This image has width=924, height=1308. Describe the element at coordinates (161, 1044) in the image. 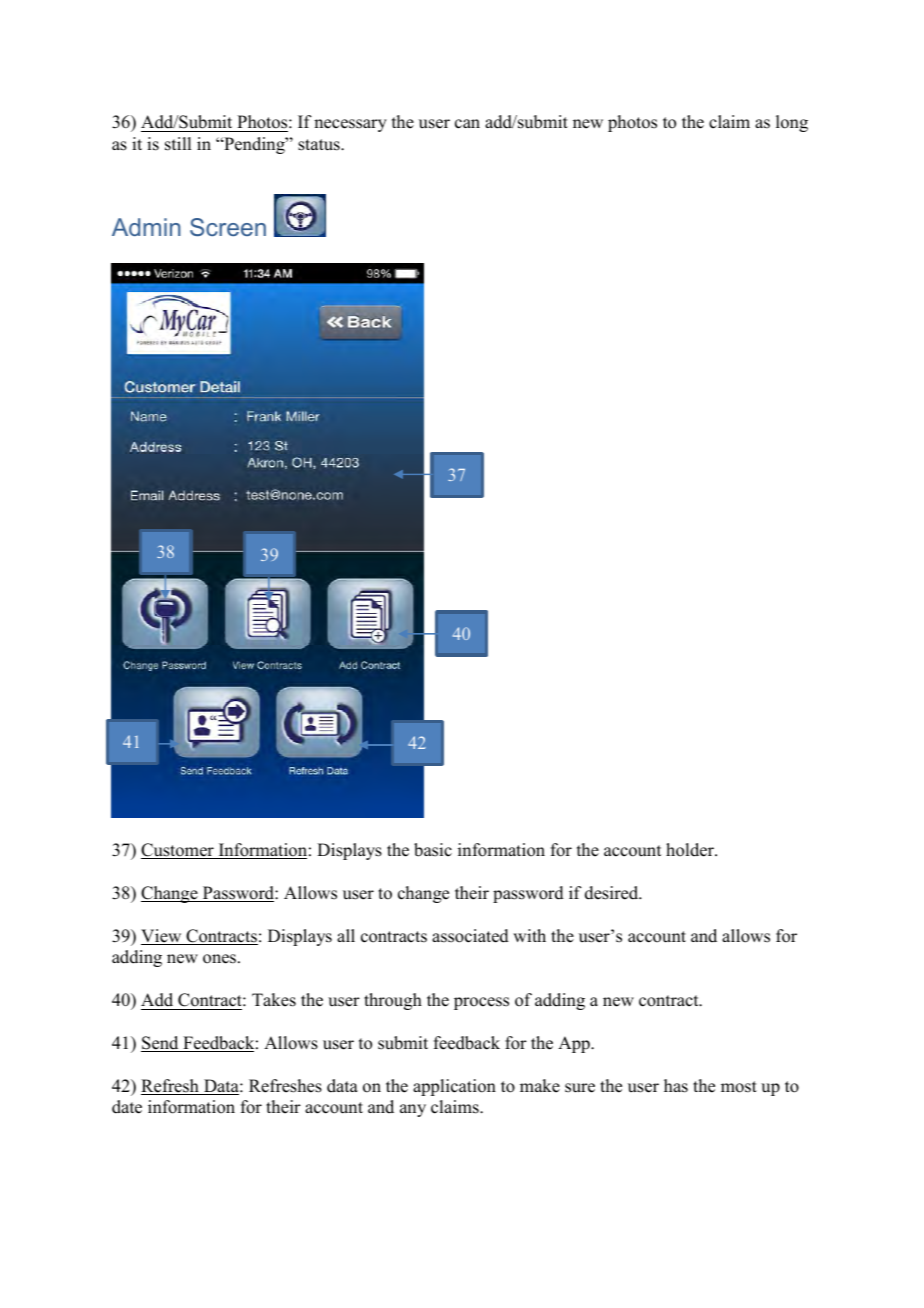

I see `Send` at that location.
